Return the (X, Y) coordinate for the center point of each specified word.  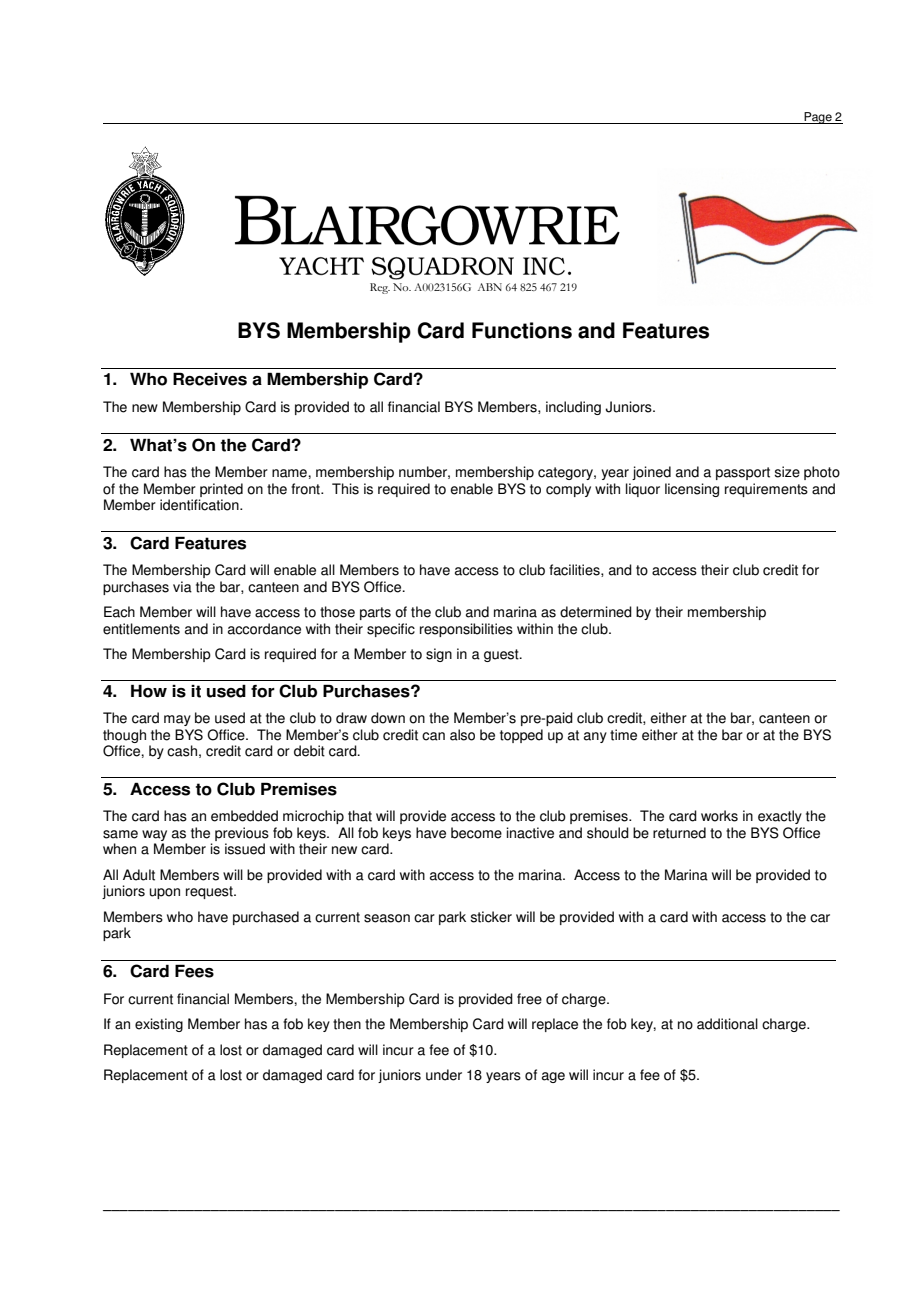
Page (818, 118)
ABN (490, 287)
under (444, 1075)
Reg (380, 288)
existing (159, 1025)
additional (727, 1024)
